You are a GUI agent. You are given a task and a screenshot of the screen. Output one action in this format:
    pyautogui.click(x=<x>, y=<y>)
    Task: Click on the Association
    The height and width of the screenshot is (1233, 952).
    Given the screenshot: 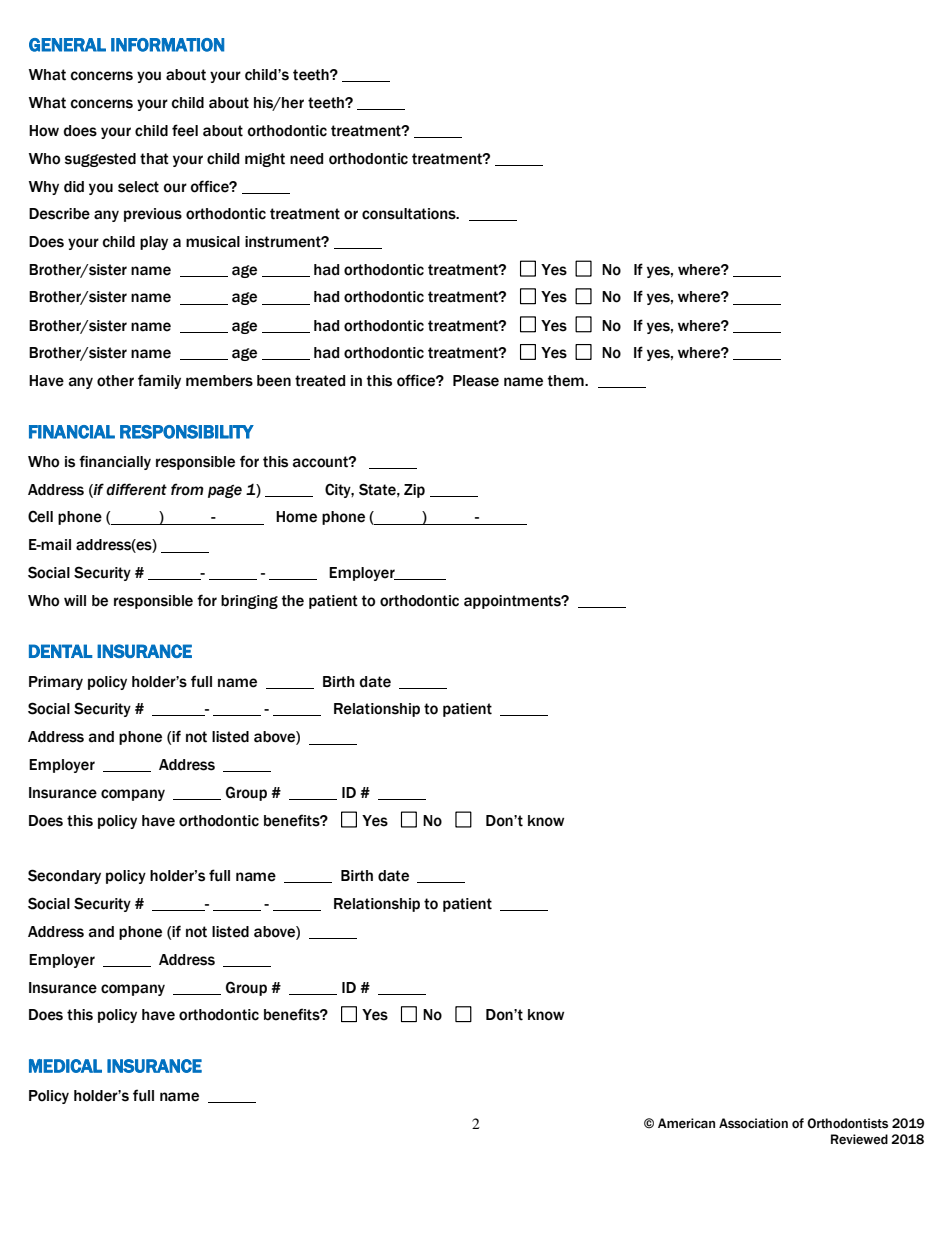 What is the action you would take?
    pyautogui.click(x=753, y=1123)
